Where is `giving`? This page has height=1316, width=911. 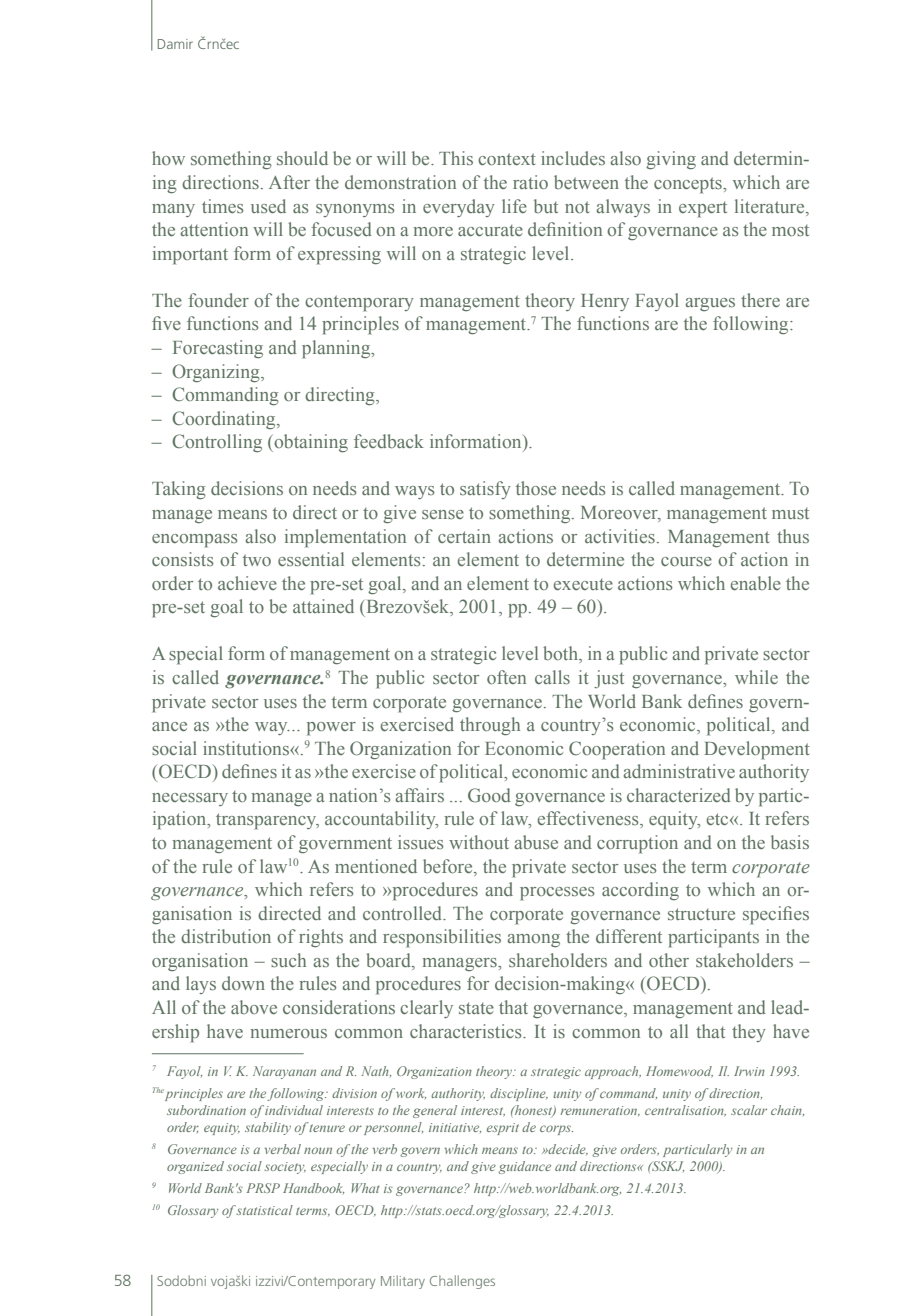
giving is located at coordinates (671, 160).
